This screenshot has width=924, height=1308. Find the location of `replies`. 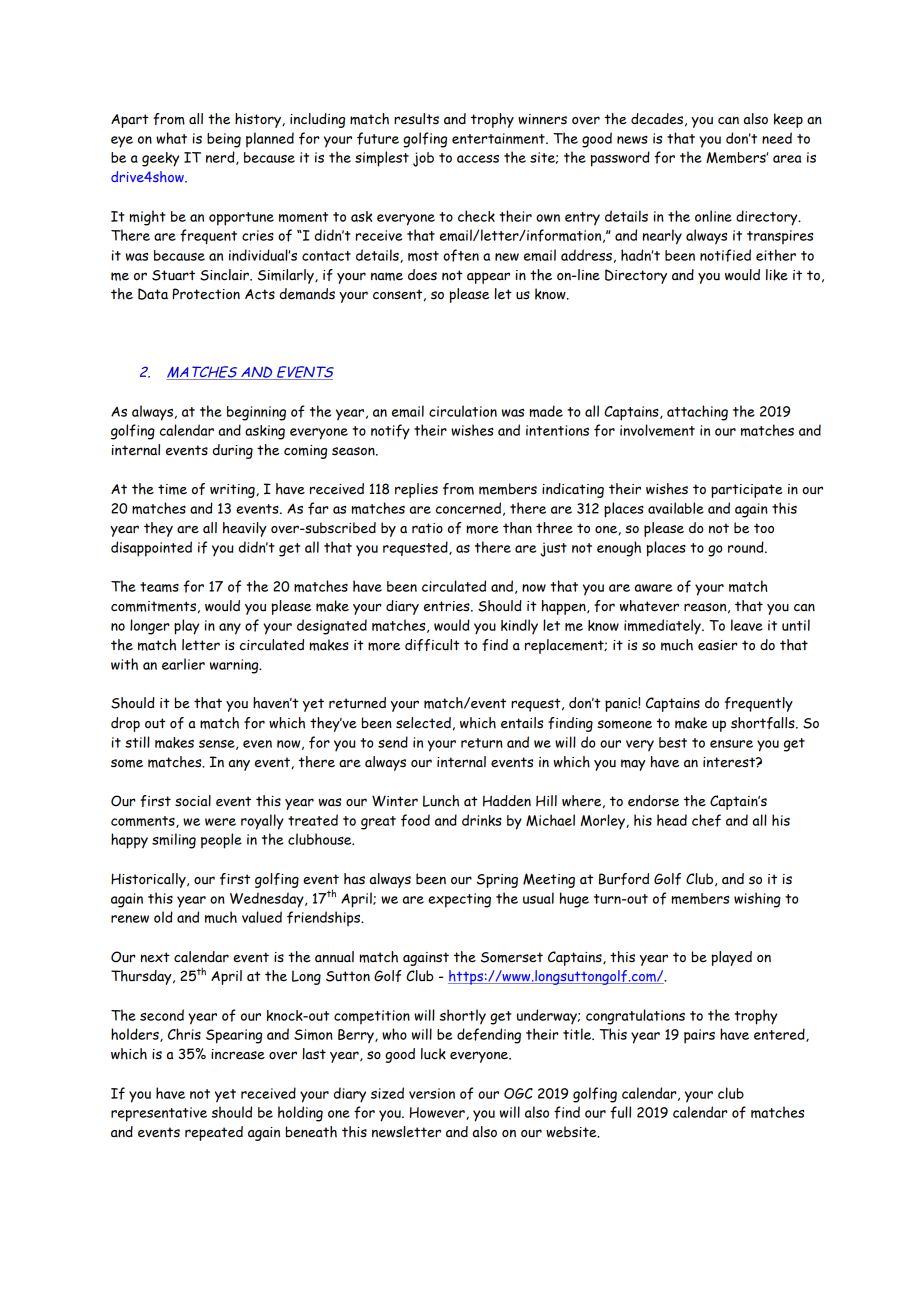

replies is located at coordinates (416, 490).
